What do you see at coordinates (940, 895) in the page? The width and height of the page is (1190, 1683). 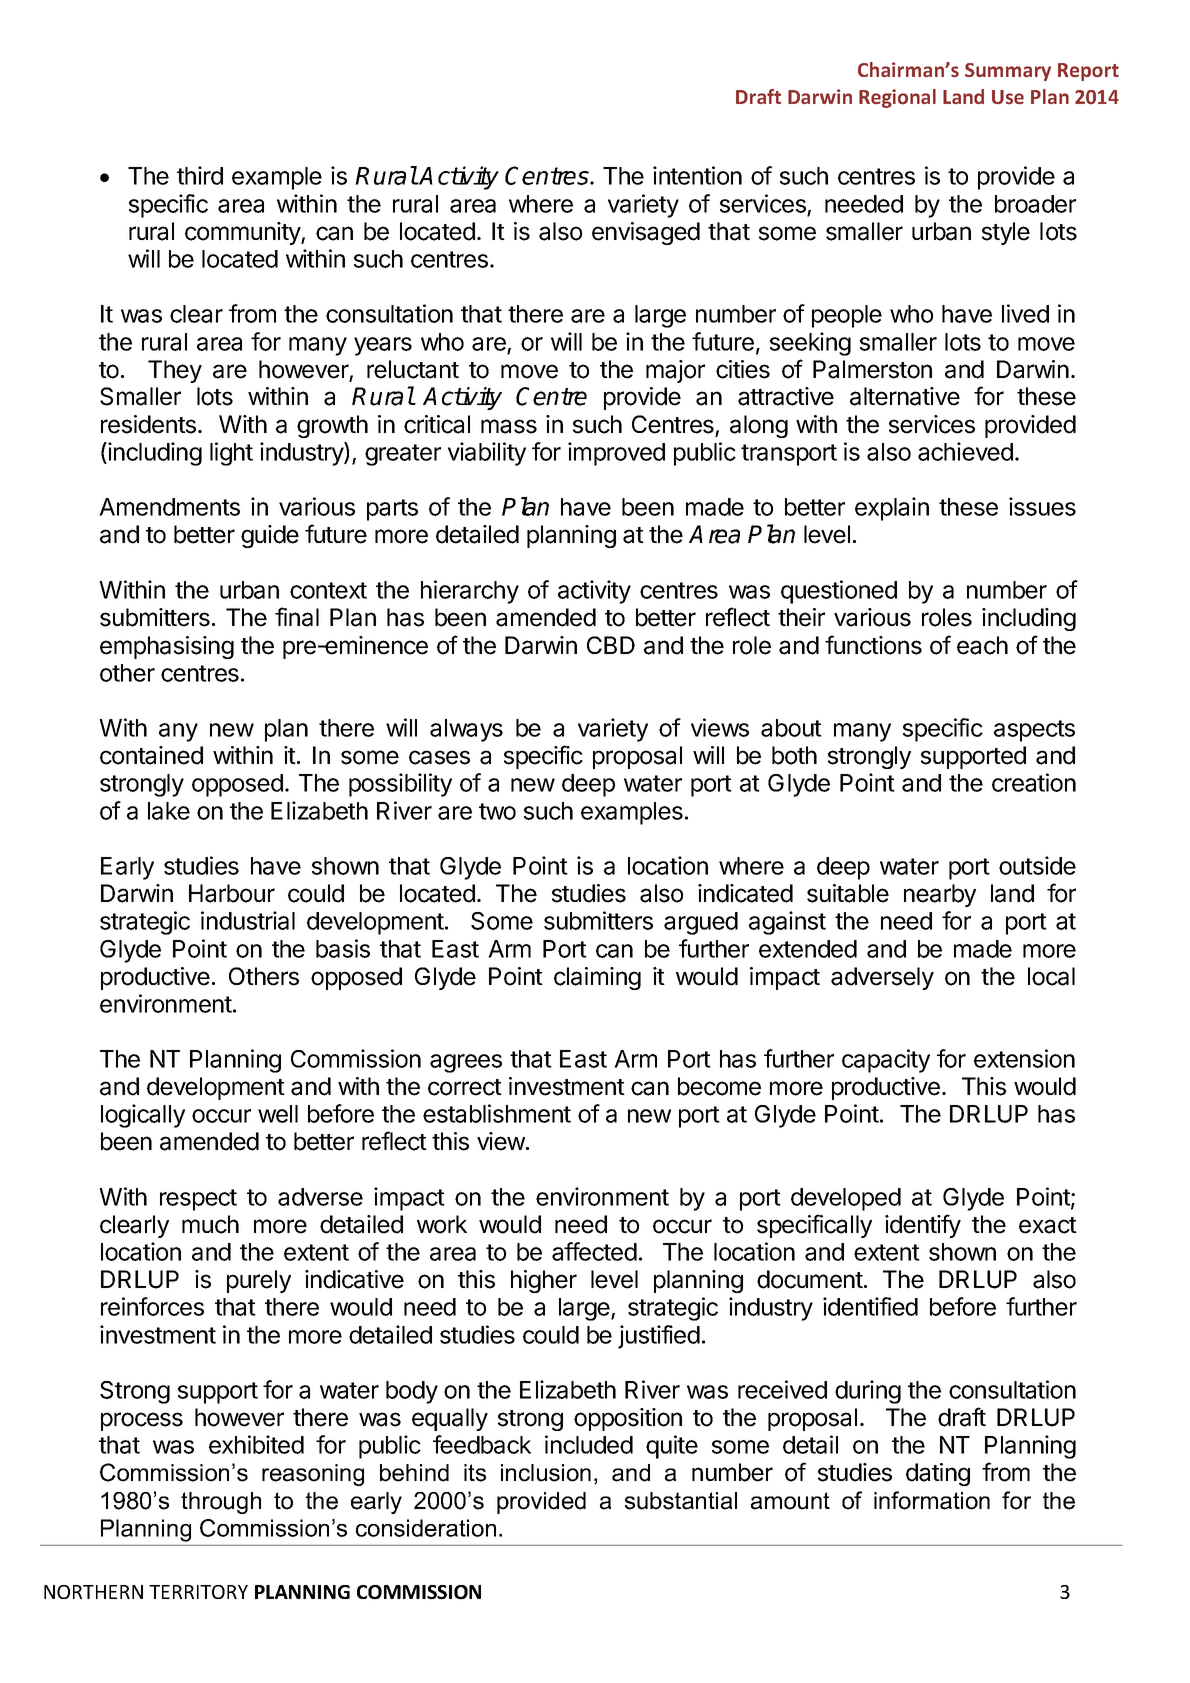 I see `nearby` at bounding box center [940, 895].
